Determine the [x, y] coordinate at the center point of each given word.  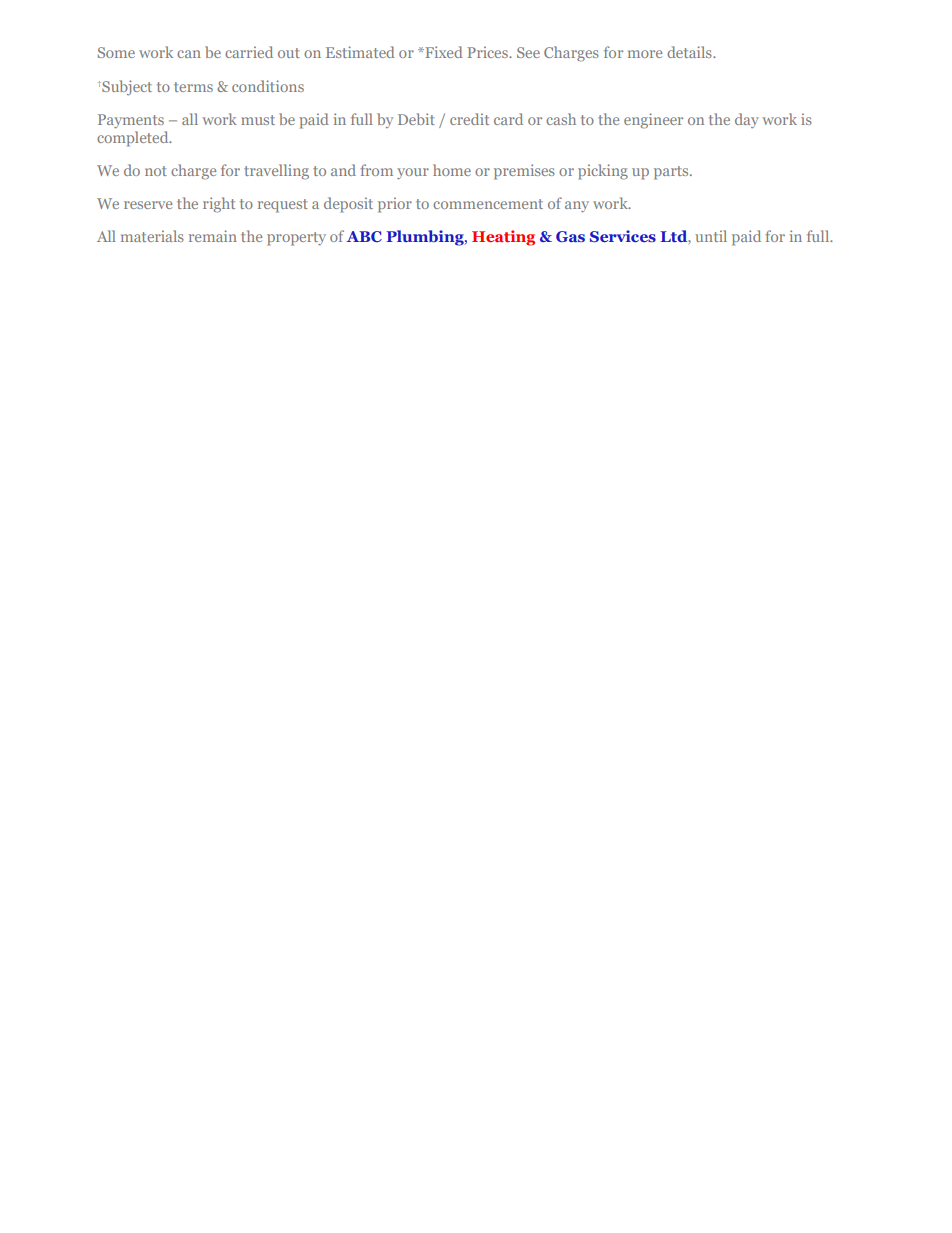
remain [213, 236]
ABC [364, 236]
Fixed [443, 52]
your [413, 173]
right [219, 205]
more [645, 54]
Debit [416, 119]
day [747, 120]
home [452, 170]
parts [672, 173]
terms [193, 87]
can [189, 54]
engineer [653, 121]
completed [134, 139]
